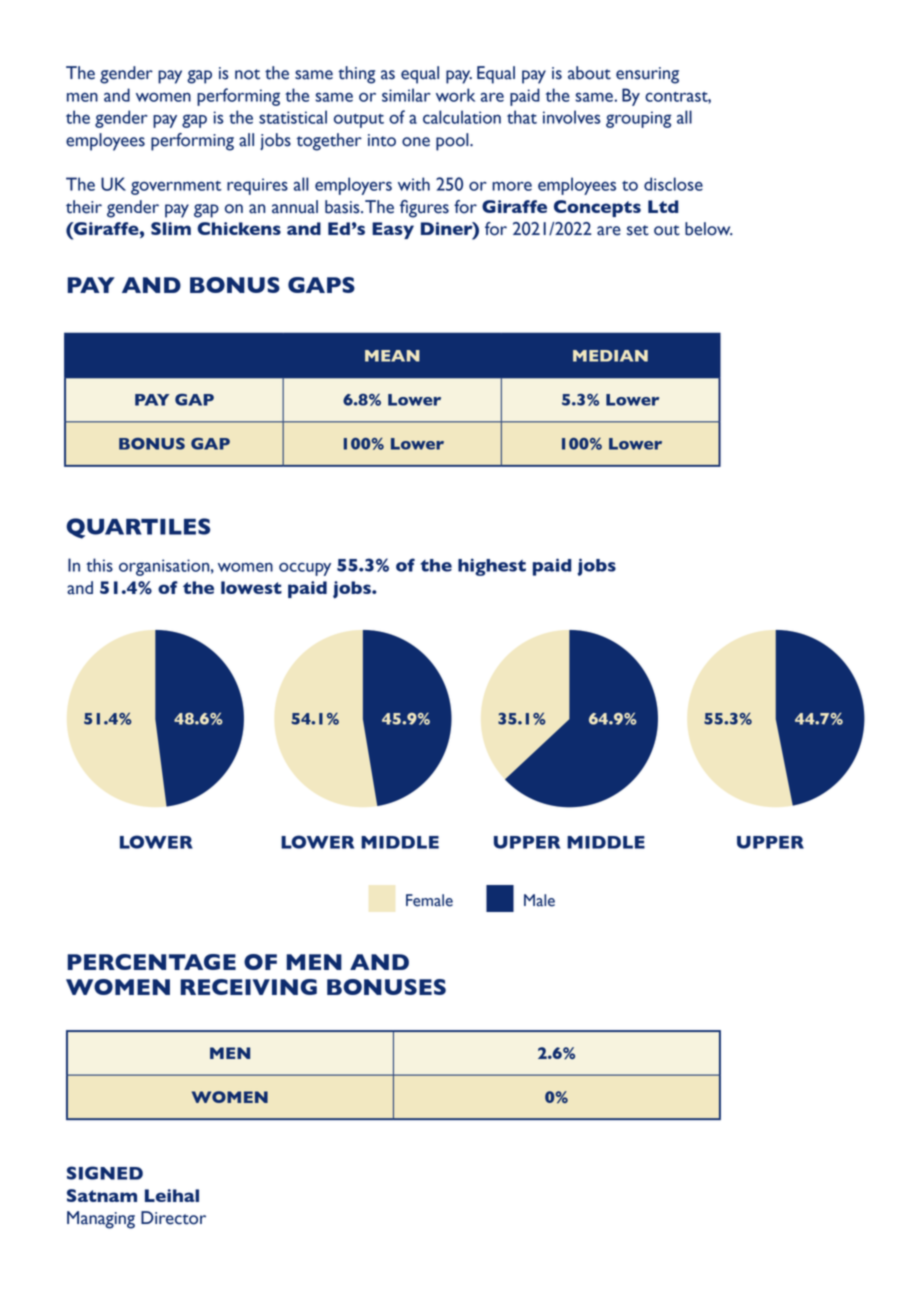  I want to click on grouping, so click(638, 119).
